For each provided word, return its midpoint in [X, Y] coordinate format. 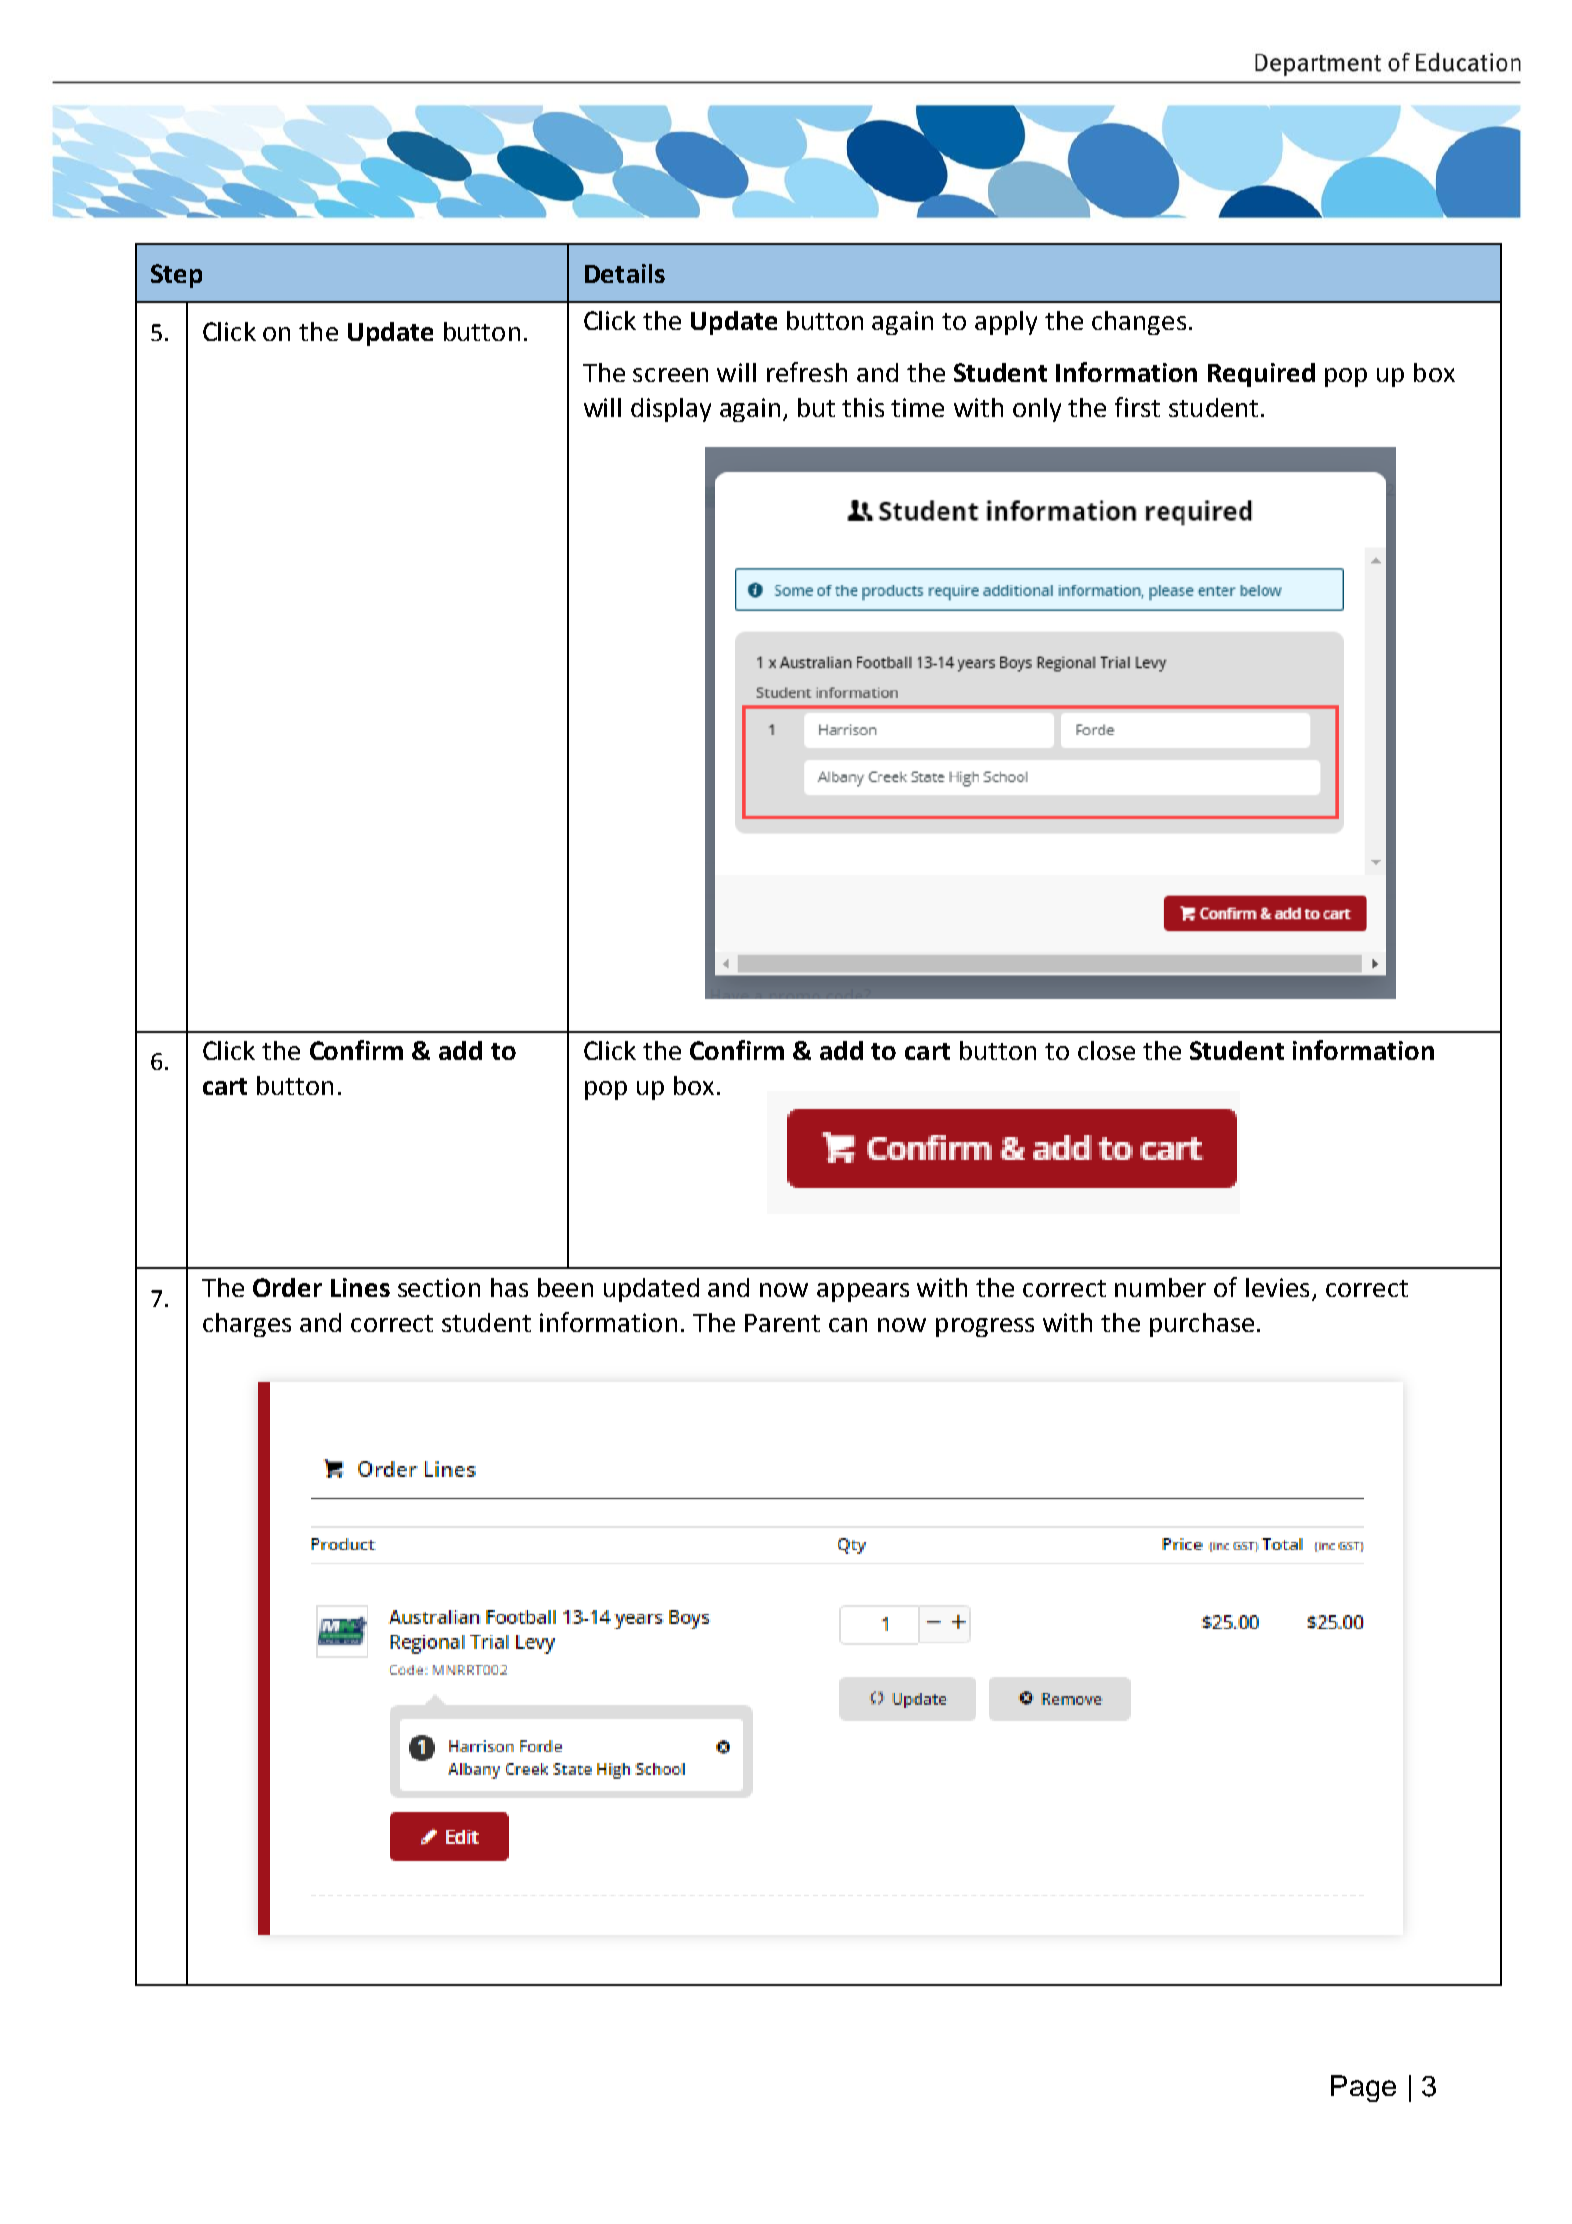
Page [1363, 2088]
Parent [782, 1323]
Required [1261, 375]
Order [287, 1287]
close [1106, 1050]
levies [1277, 1287]
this [863, 407]
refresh [807, 372]
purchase [1202, 1325]
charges [247, 1325]
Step [176, 276]
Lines [360, 1287]
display [671, 410]
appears [863, 1292]
